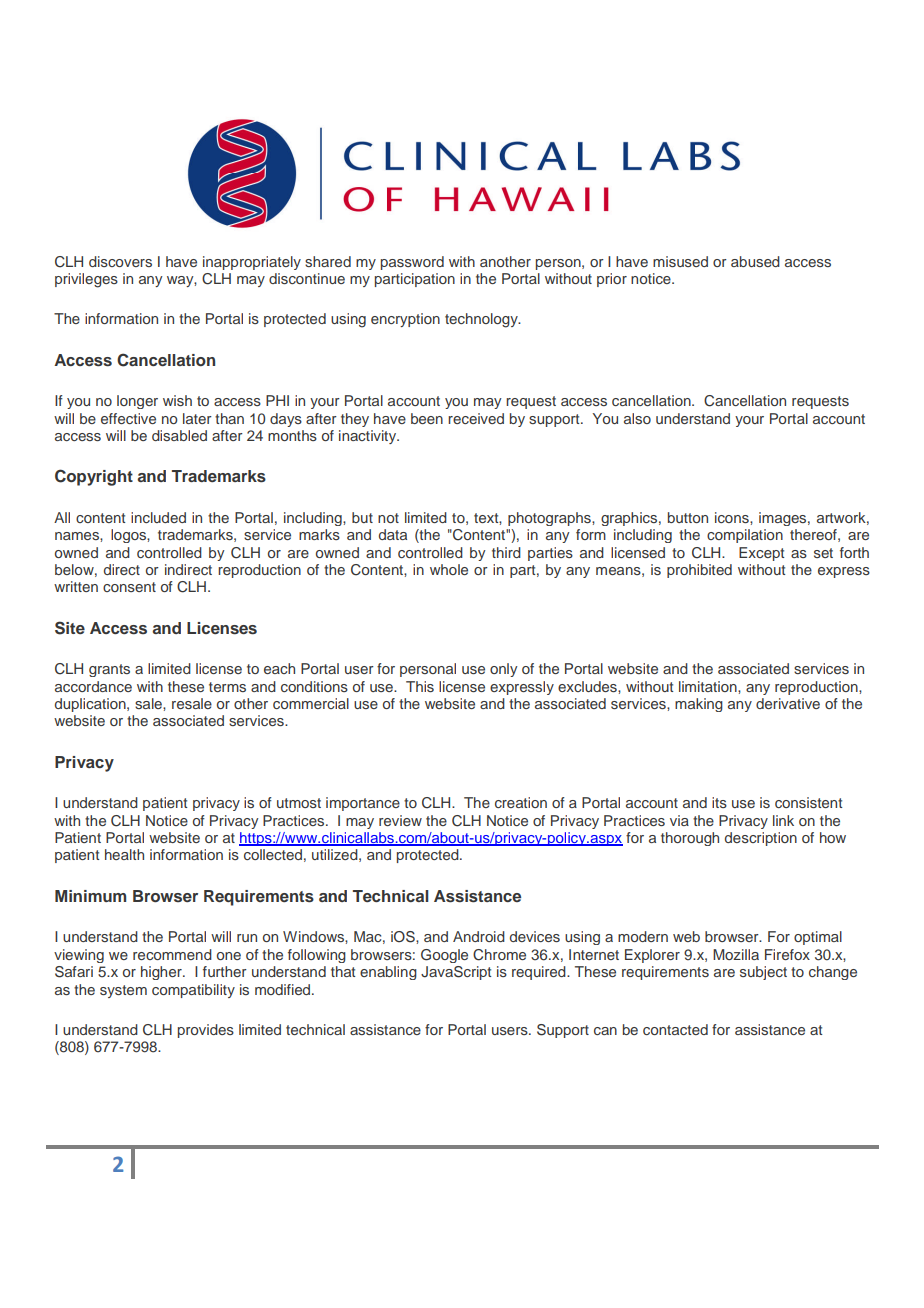 Image resolution: width=924 pixels, height=1308 pixels. I want to click on discovers, so click(120, 261).
